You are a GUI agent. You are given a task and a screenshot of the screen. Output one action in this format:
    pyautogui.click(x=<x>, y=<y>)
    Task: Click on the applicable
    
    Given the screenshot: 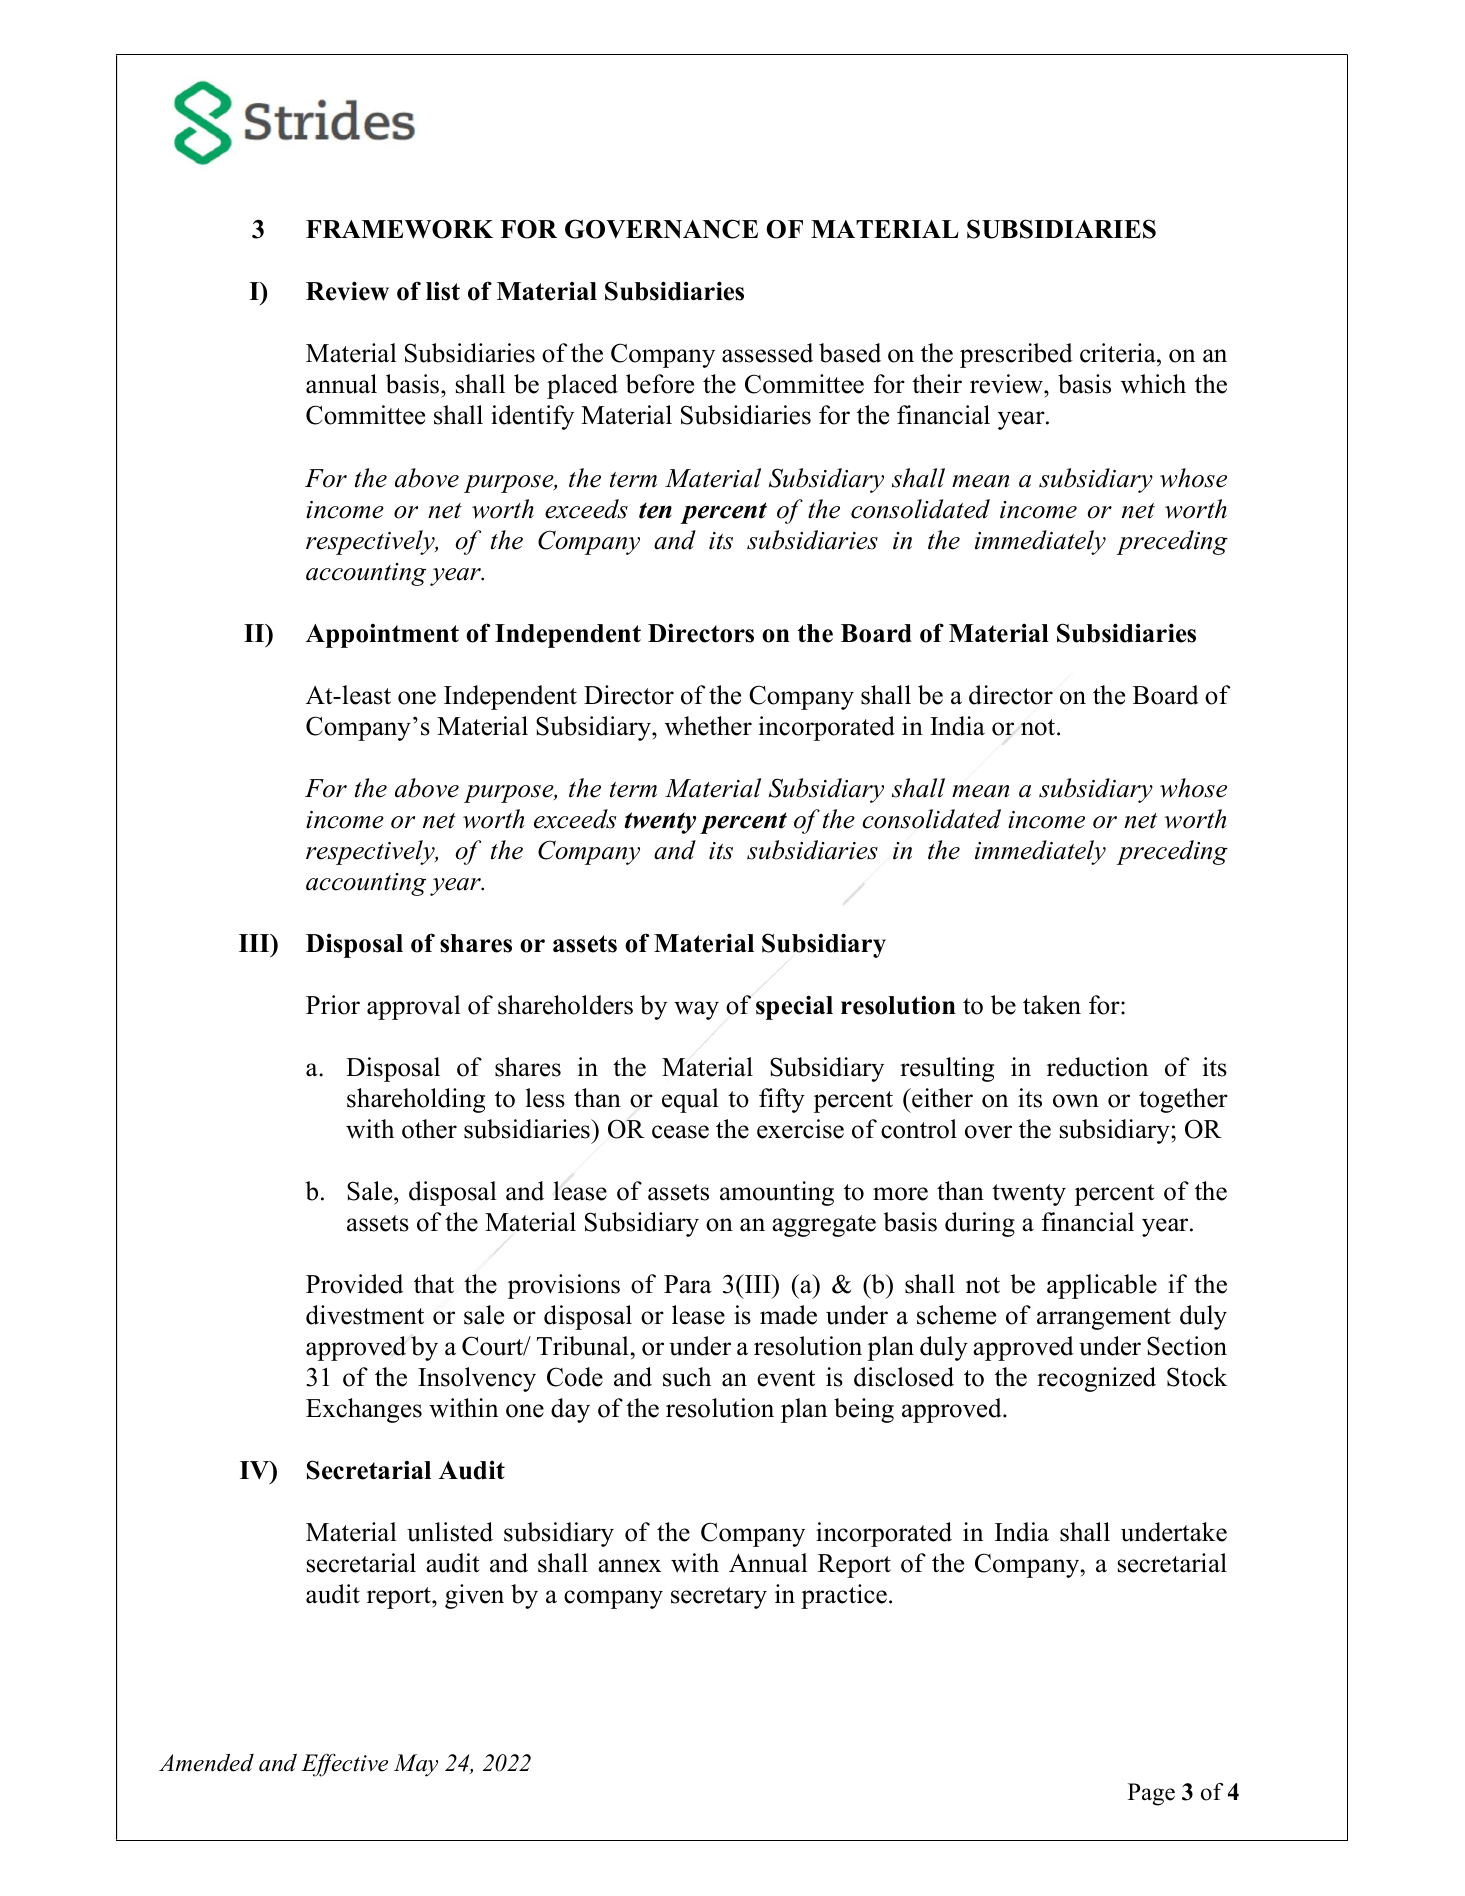 What is the action you would take?
    pyautogui.click(x=1102, y=1286)
